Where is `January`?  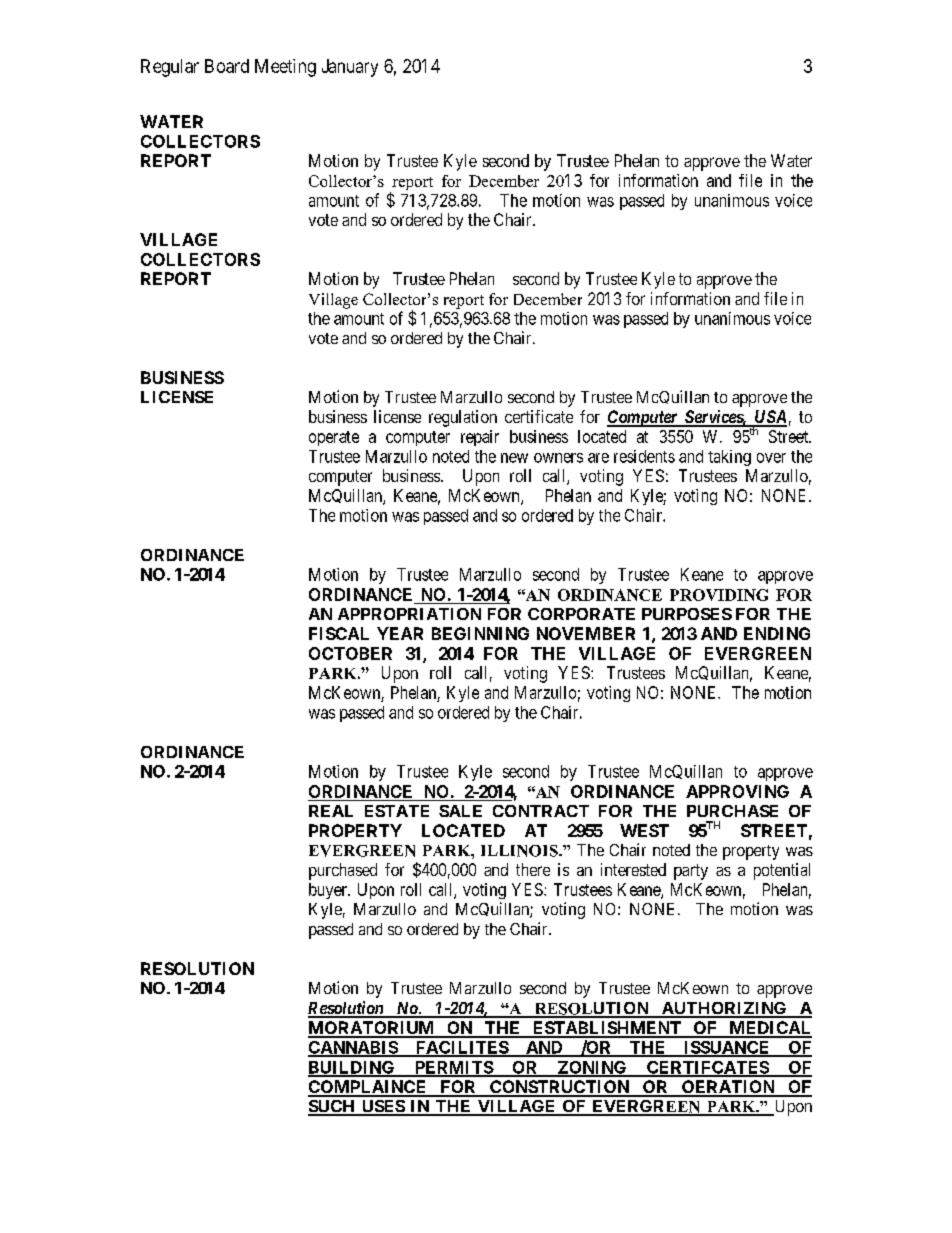
January is located at coordinates (350, 68).
